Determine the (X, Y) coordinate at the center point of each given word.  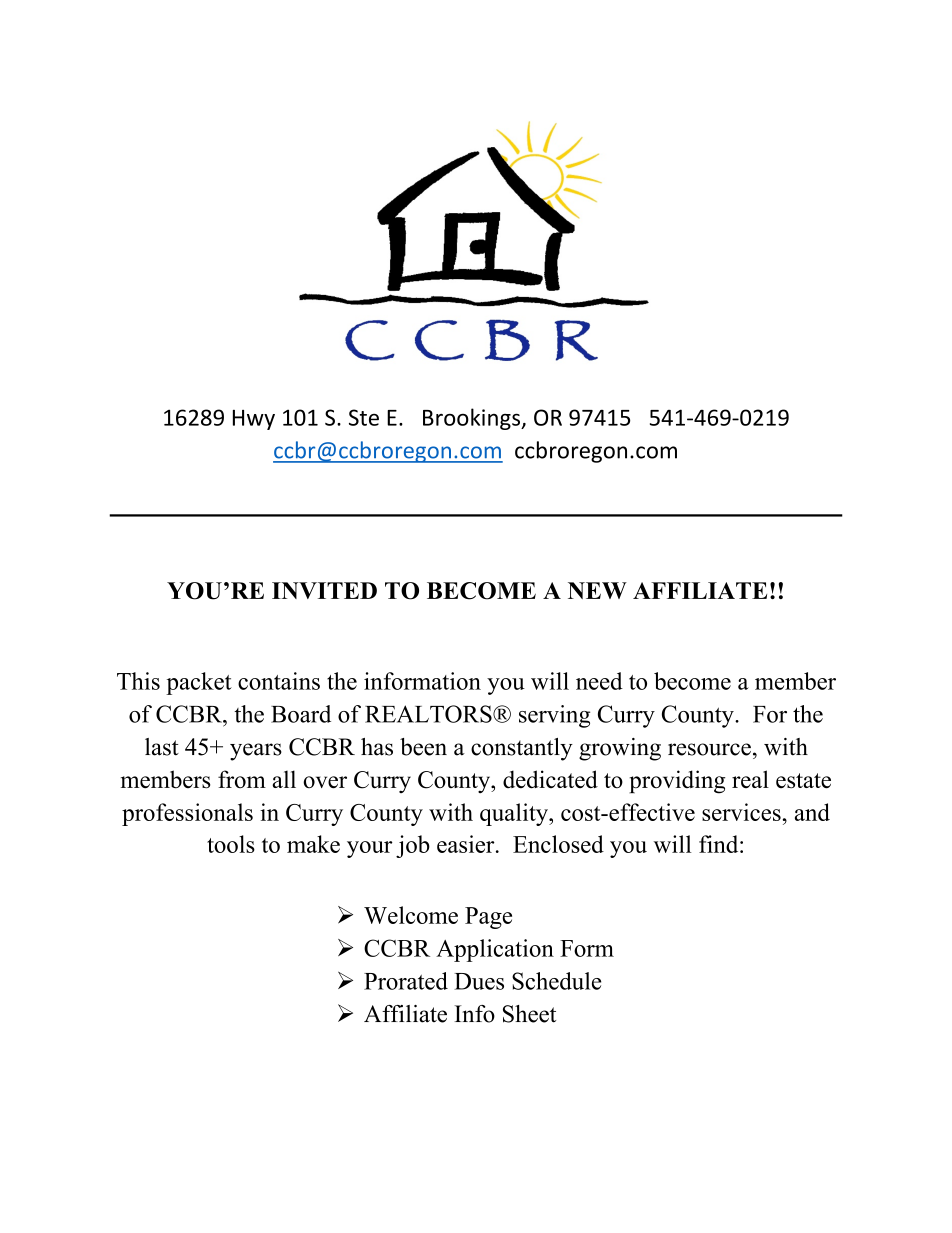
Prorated (406, 981)
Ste (364, 417)
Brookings (472, 419)
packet (199, 683)
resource (709, 749)
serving (554, 716)
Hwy (254, 420)
